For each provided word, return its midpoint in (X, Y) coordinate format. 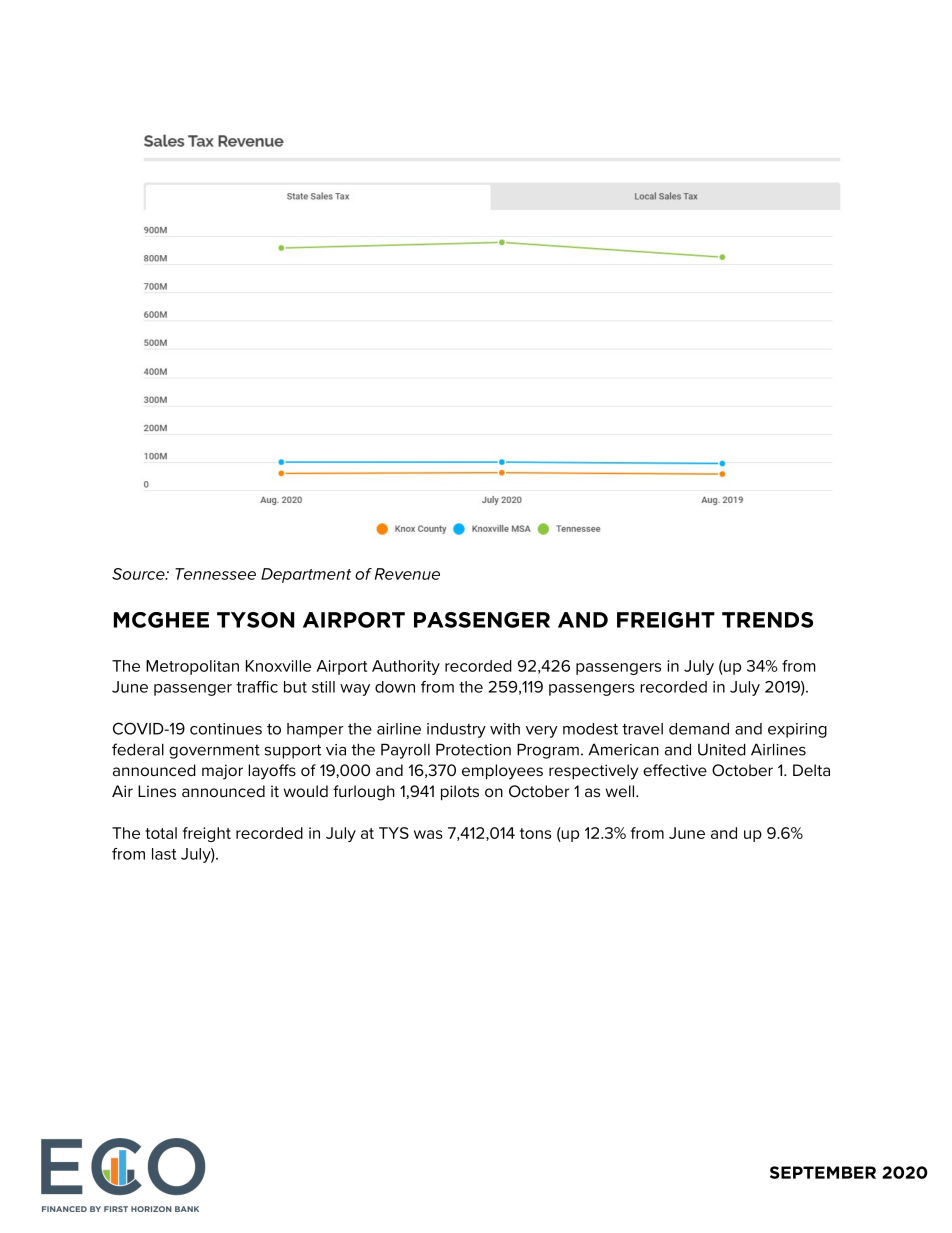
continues (226, 729)
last (164, 854)
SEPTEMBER (823, 1172)
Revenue (407, 574)
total (161, 833)
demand (699, 729)
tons (535, 833)
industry (456, 730)
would (306, 791)
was (428, 834)
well (621, 791)
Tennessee (215, 574)
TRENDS (767, 620)
